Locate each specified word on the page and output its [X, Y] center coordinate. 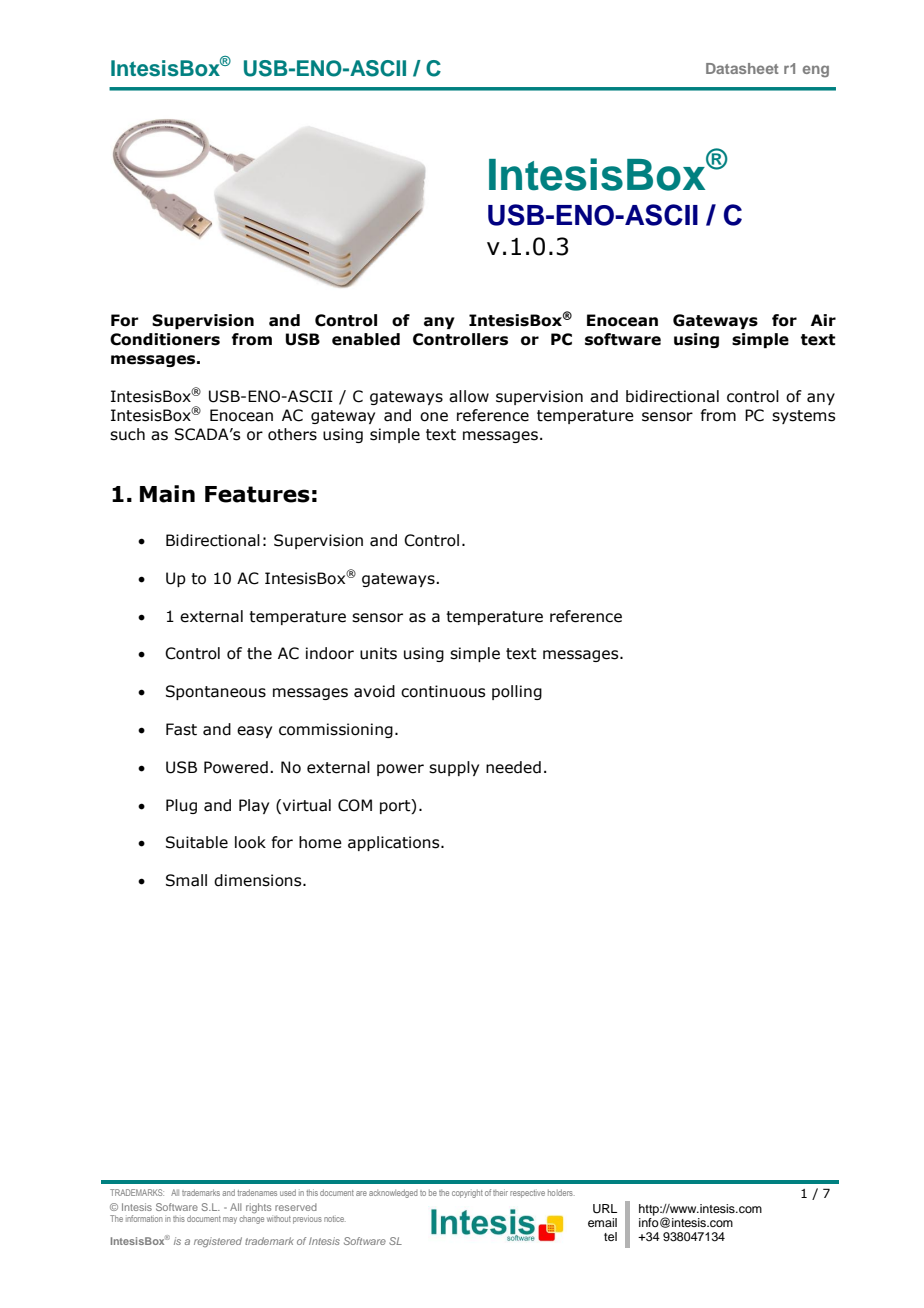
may [230, 1220]
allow [469, 396]
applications [395, 843]
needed [513, 767]
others [292, 434]
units [378, 653]
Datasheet [742, 68]
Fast [181, 729]
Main [167, 494]
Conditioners [165, 339]
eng [816, 71]
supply [454, 768]
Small [186, 880]
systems [803, 417]
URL [605, 1209]
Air [823, 320]
